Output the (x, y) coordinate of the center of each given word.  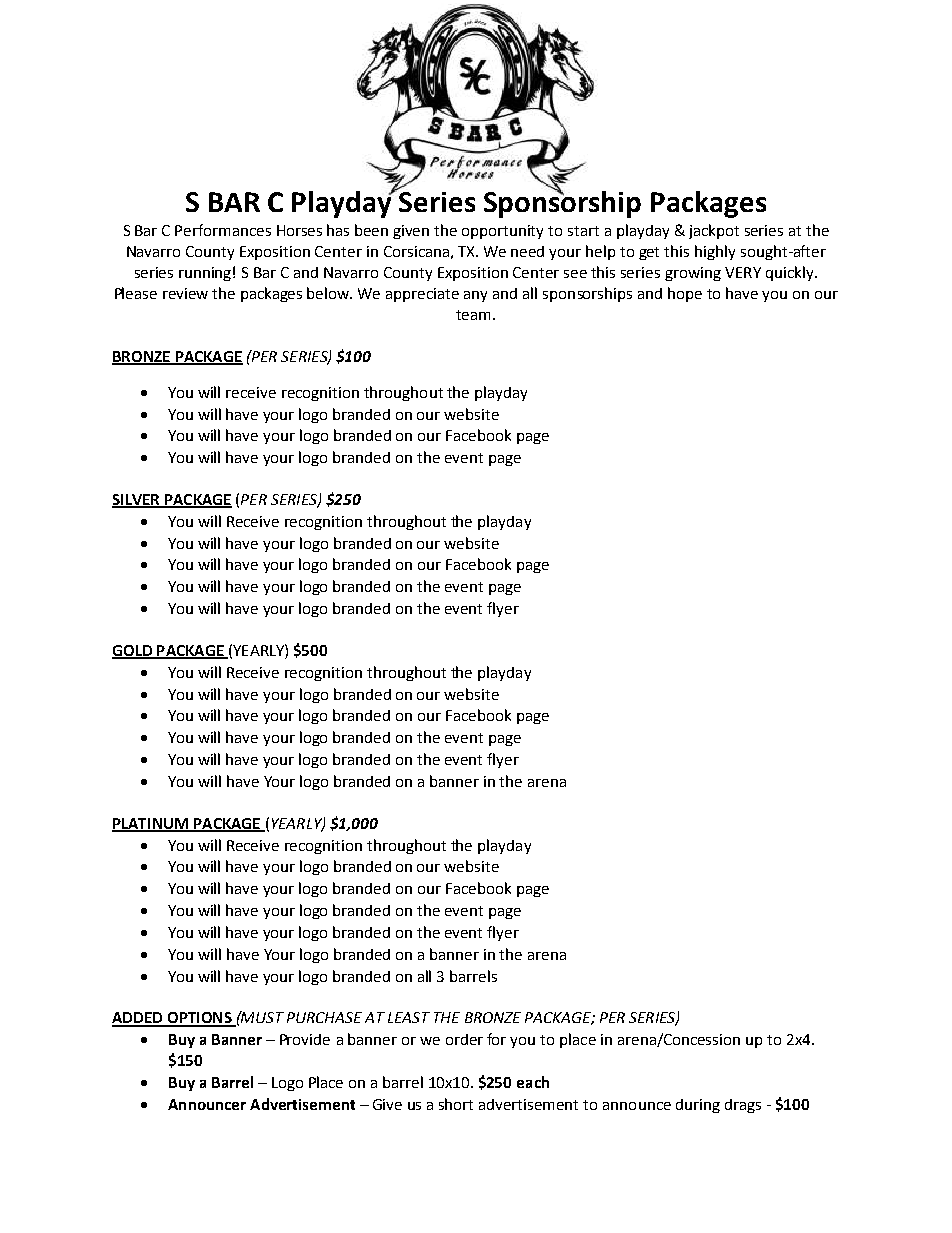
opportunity (502, 232)
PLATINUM (151, 824)
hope (685, 294)
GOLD (133, 652)
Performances (223, 230)
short (456, 1104)
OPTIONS (199, 1019)
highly (715, 252)
